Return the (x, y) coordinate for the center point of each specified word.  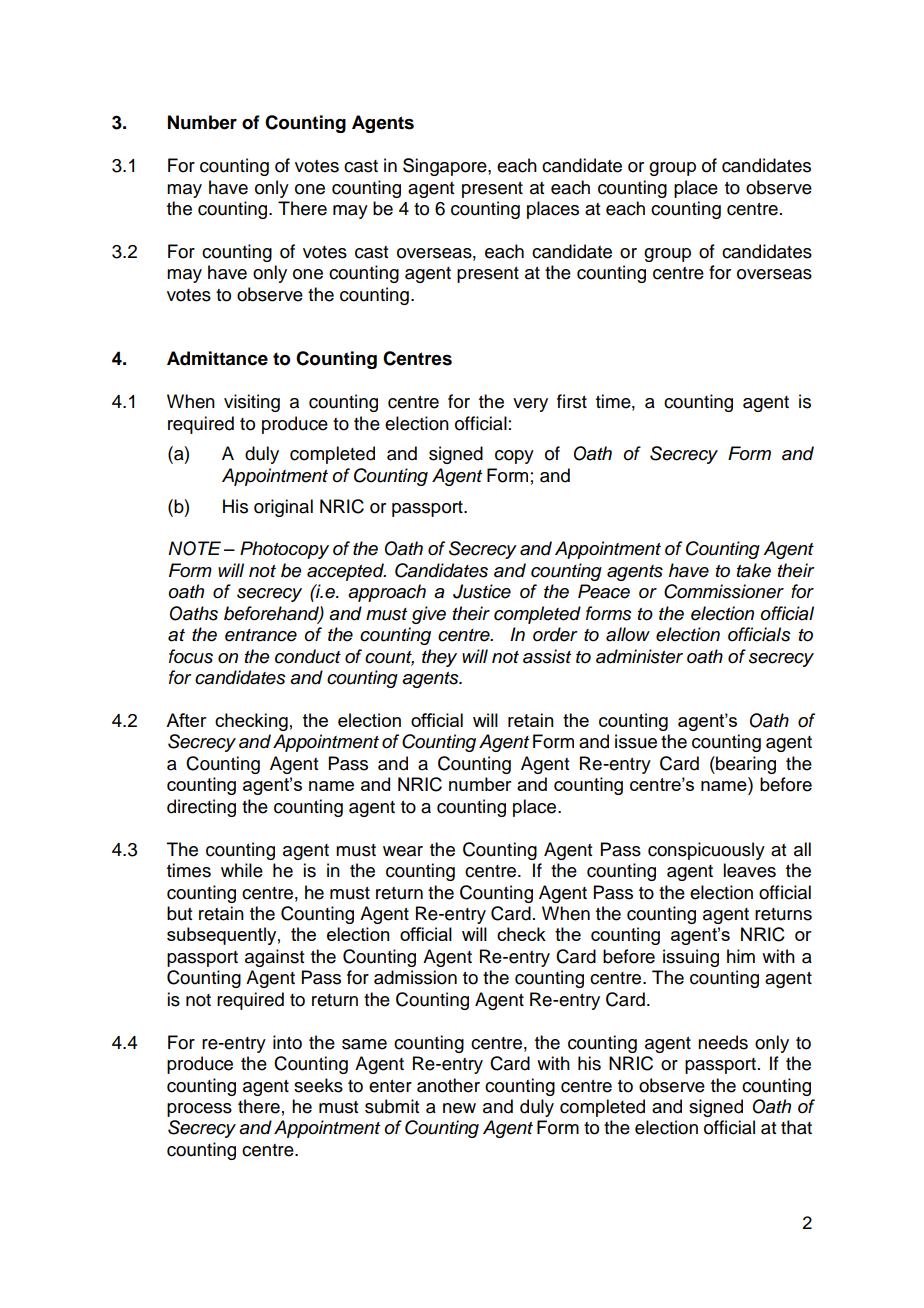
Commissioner (724, 591)
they (439, 658)
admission (415, 977)
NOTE (194, 548)
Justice (482, 591)
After (186, 720)
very (530, 405)
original (283, 508)
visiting (252, 403)
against (274, 958)
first (572, 401)
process (199, 1110)
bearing (745, 765)
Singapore (446, 167)
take (754, 570)
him (741, 956)
